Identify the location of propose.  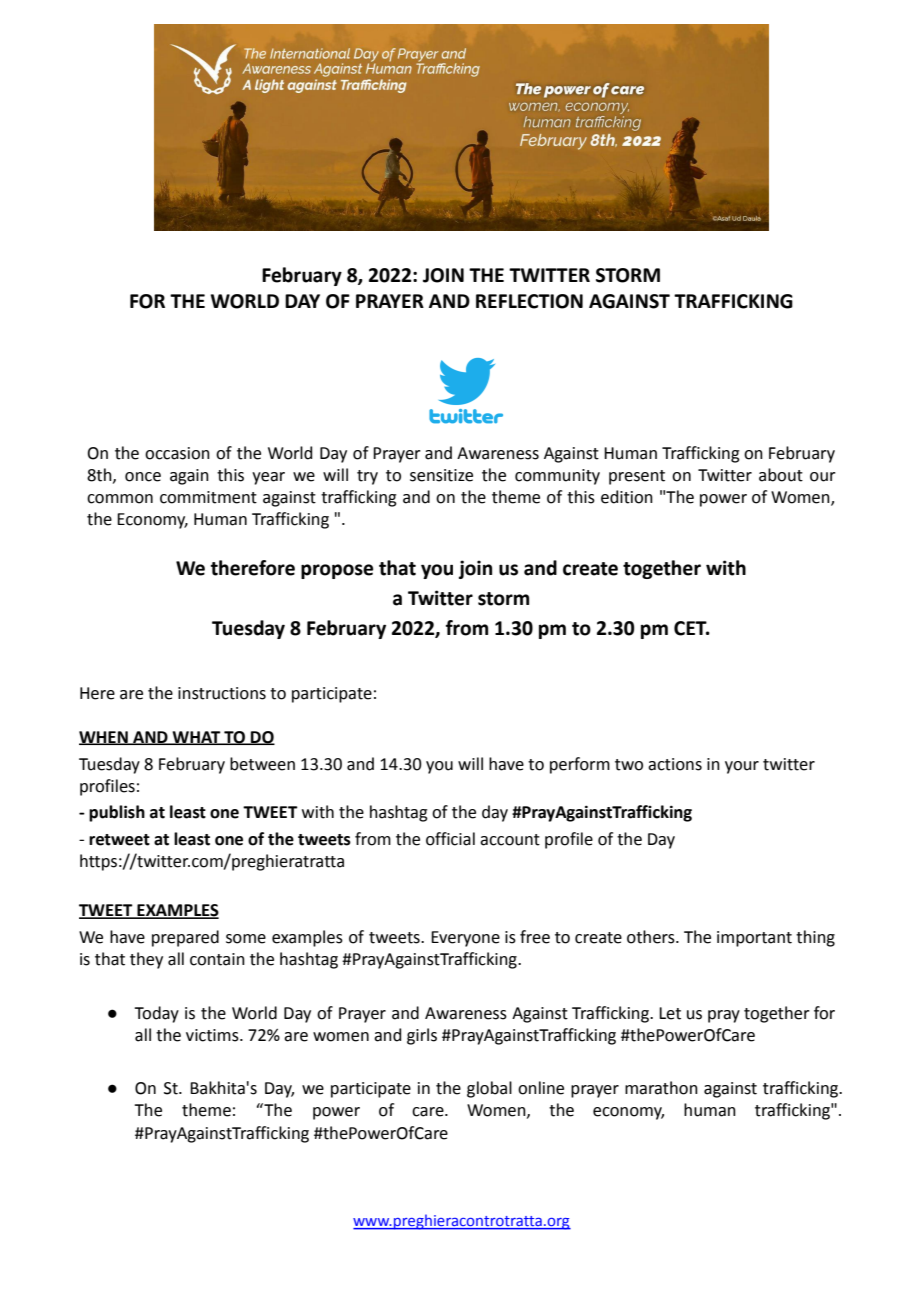
(337, 571).
